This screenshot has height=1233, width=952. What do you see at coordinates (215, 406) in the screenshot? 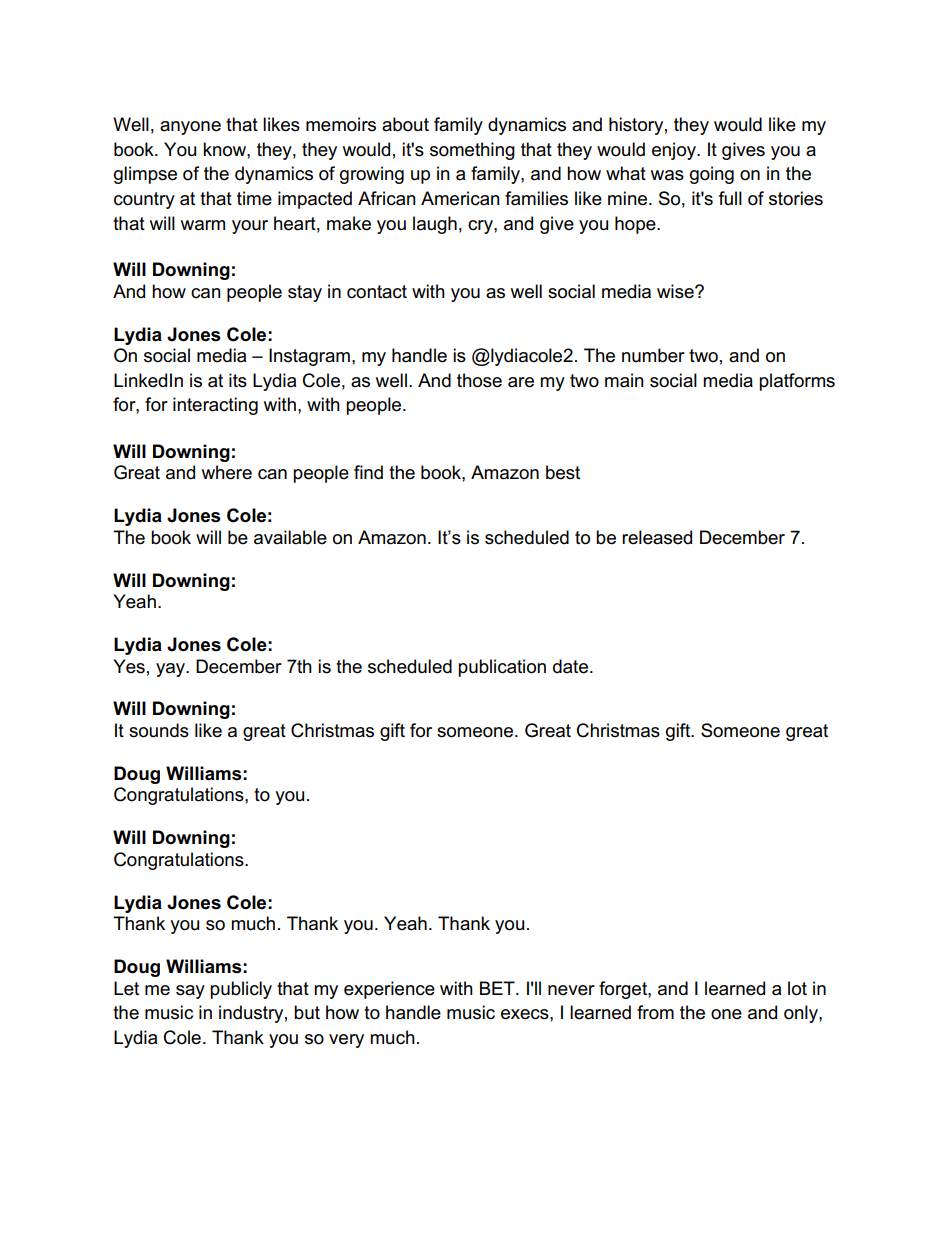
I see `interacting` at bounding box center [215, 406].
